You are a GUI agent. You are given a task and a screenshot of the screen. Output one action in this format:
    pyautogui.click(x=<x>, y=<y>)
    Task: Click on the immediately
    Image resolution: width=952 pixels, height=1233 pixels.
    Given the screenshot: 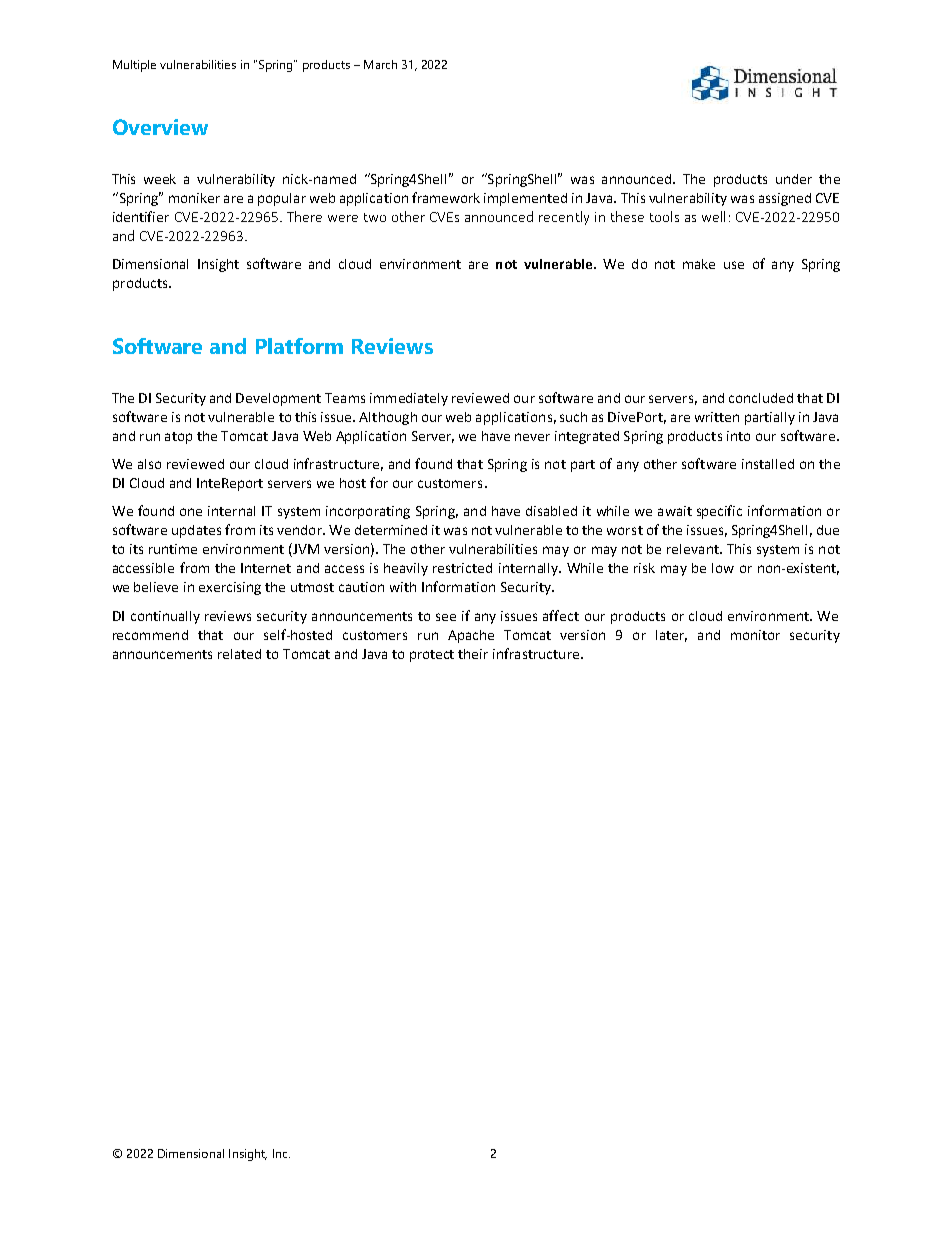 What is the action you would take?
    pyautogui.click(x=409, y=399)
